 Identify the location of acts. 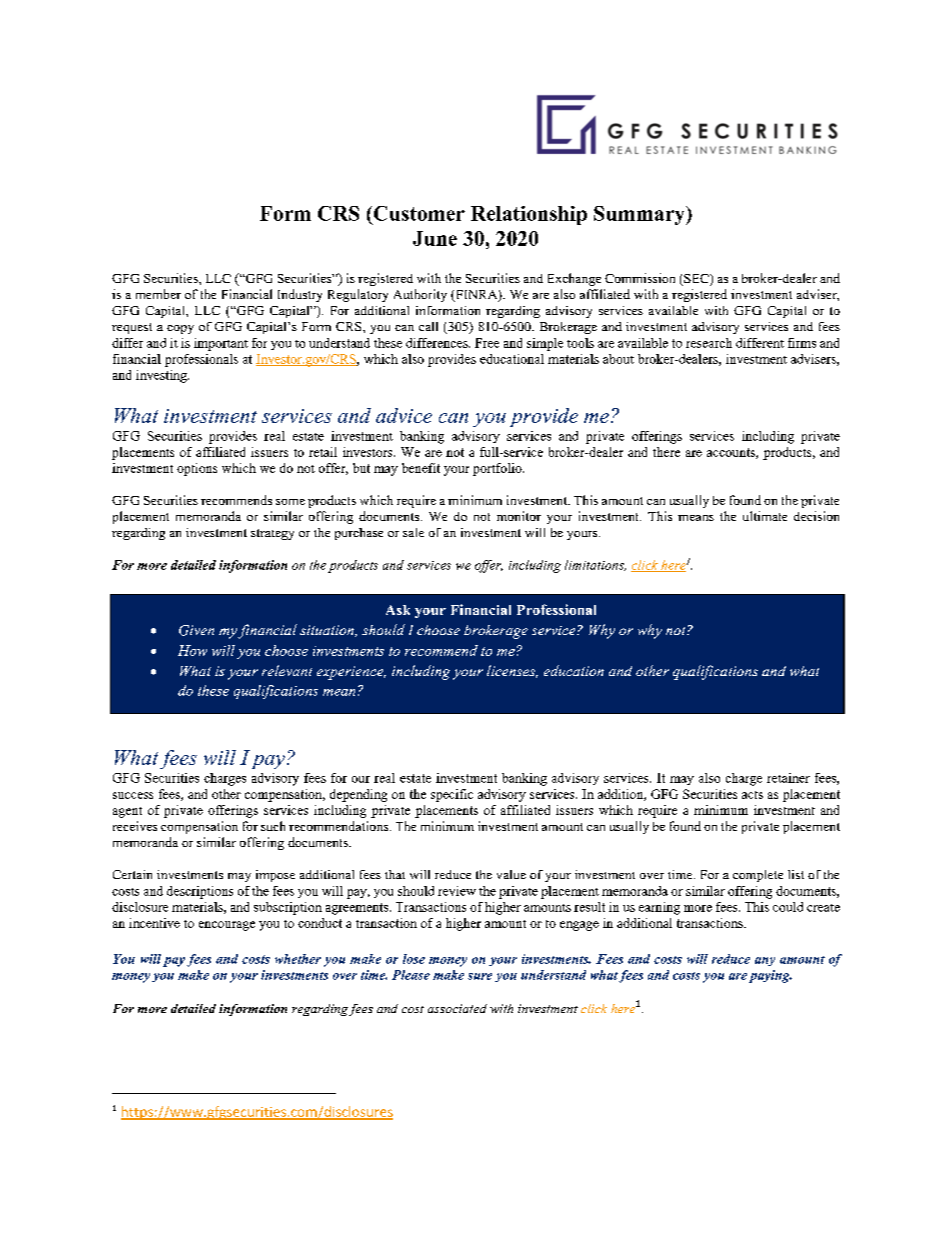
(752, 795).
